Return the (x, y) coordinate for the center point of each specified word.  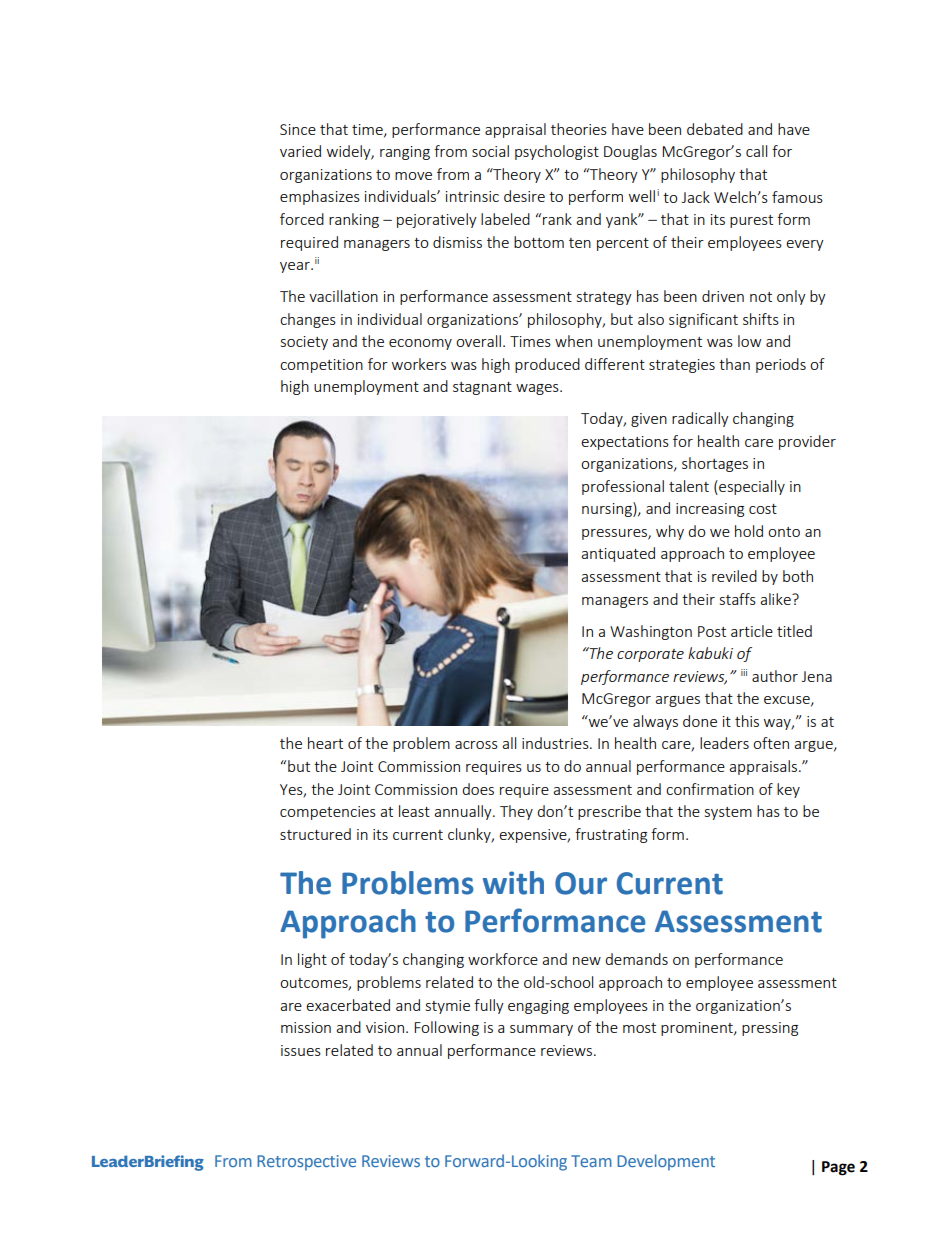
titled (794, 631)
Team (591, 1161)
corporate (650, 655)
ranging (405, 153)
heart (325, 743)
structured (315, 834)
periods (781, 365)
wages (538, 389)
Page (838, 1168)
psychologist (557, 152)
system (728, 813)
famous (797, 197)
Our (581, 883)
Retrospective (306, 1163)
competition (321, 366)
